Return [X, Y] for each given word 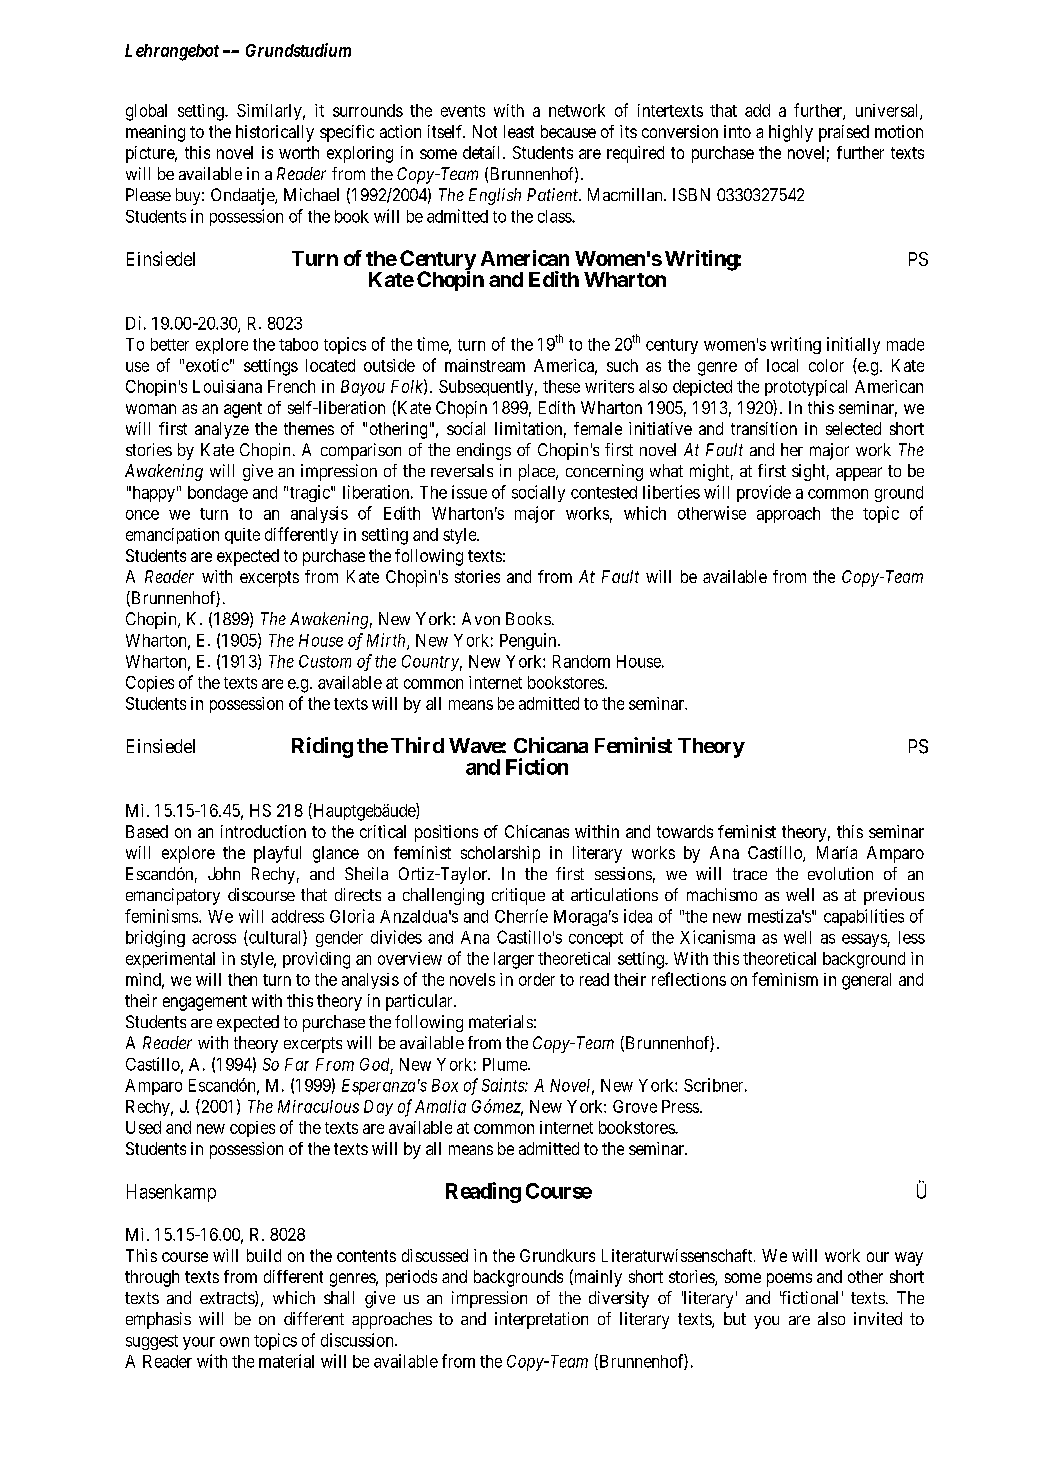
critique [518, 896]
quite [242, 536]
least [519, 131]
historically [275, 133]
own [234, 1342]
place [538, 472]
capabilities [864, 917]
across [214, 939]
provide [764, 493]
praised [844, 133]
